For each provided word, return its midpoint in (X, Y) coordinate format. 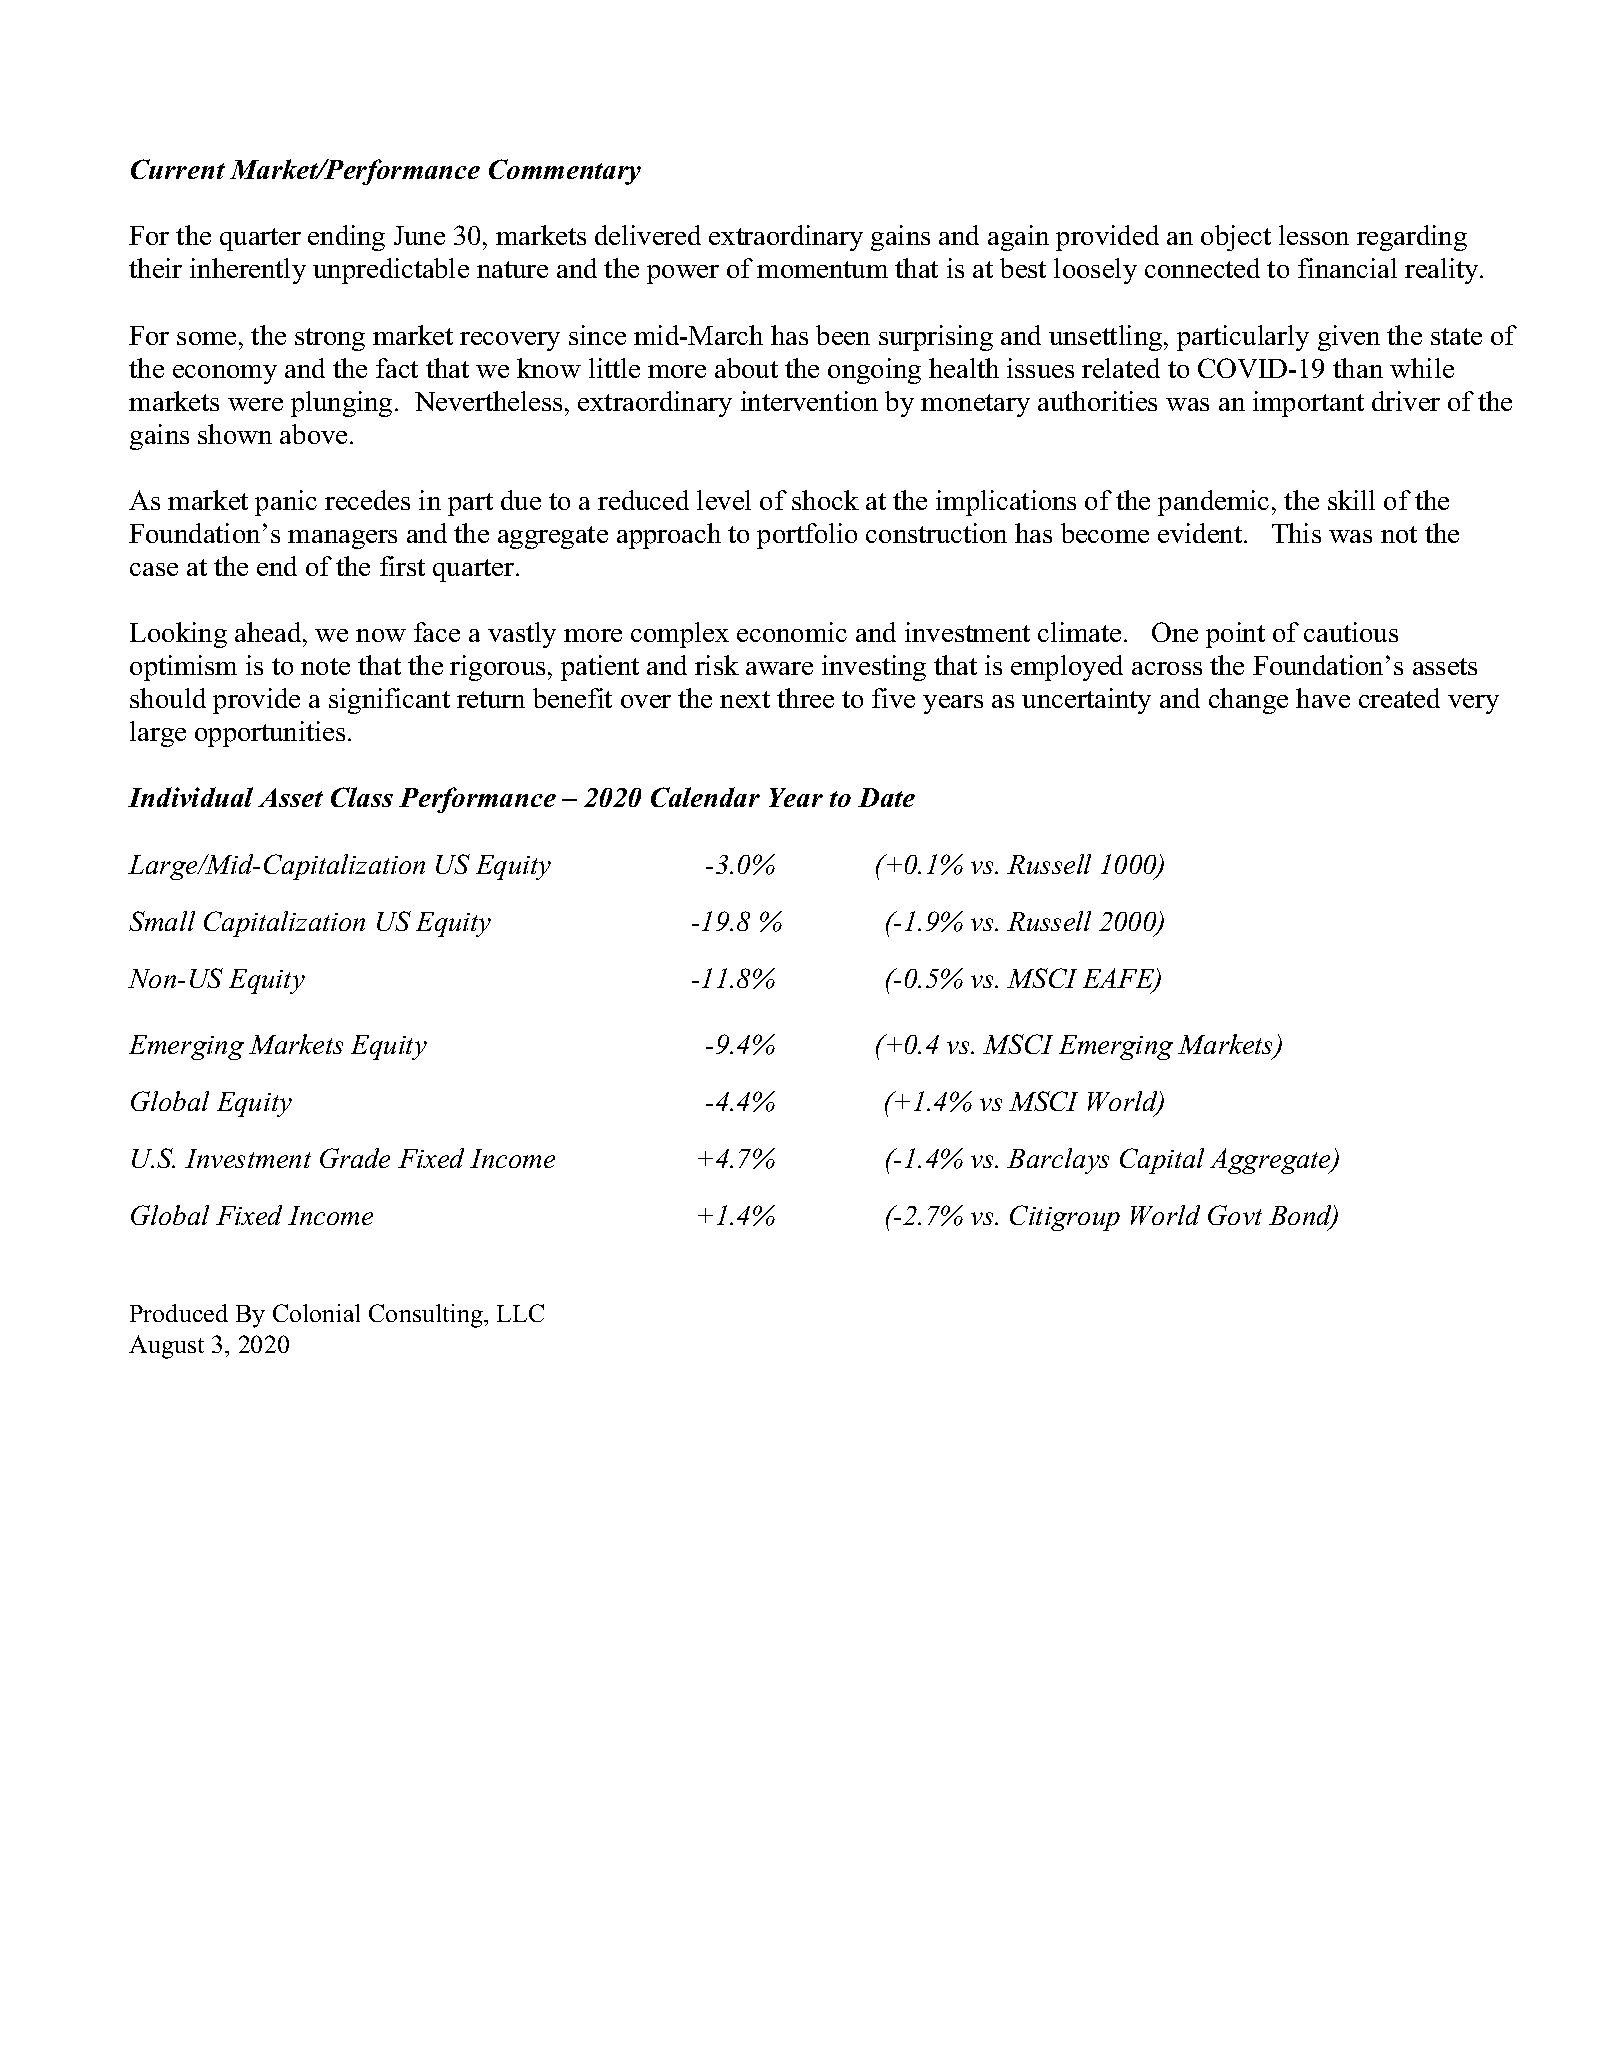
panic (286, 503)
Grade (355, 1158)
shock (825, 500)
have (1323, 698)
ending (346, 238)
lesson (1314, 235)
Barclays (1058, 1161)
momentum (822, 269)
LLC (520, 1313)
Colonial (316, 1313)
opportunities (270, 734)
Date (886, 797)
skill (1351, 500)
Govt (1235, 1215)
